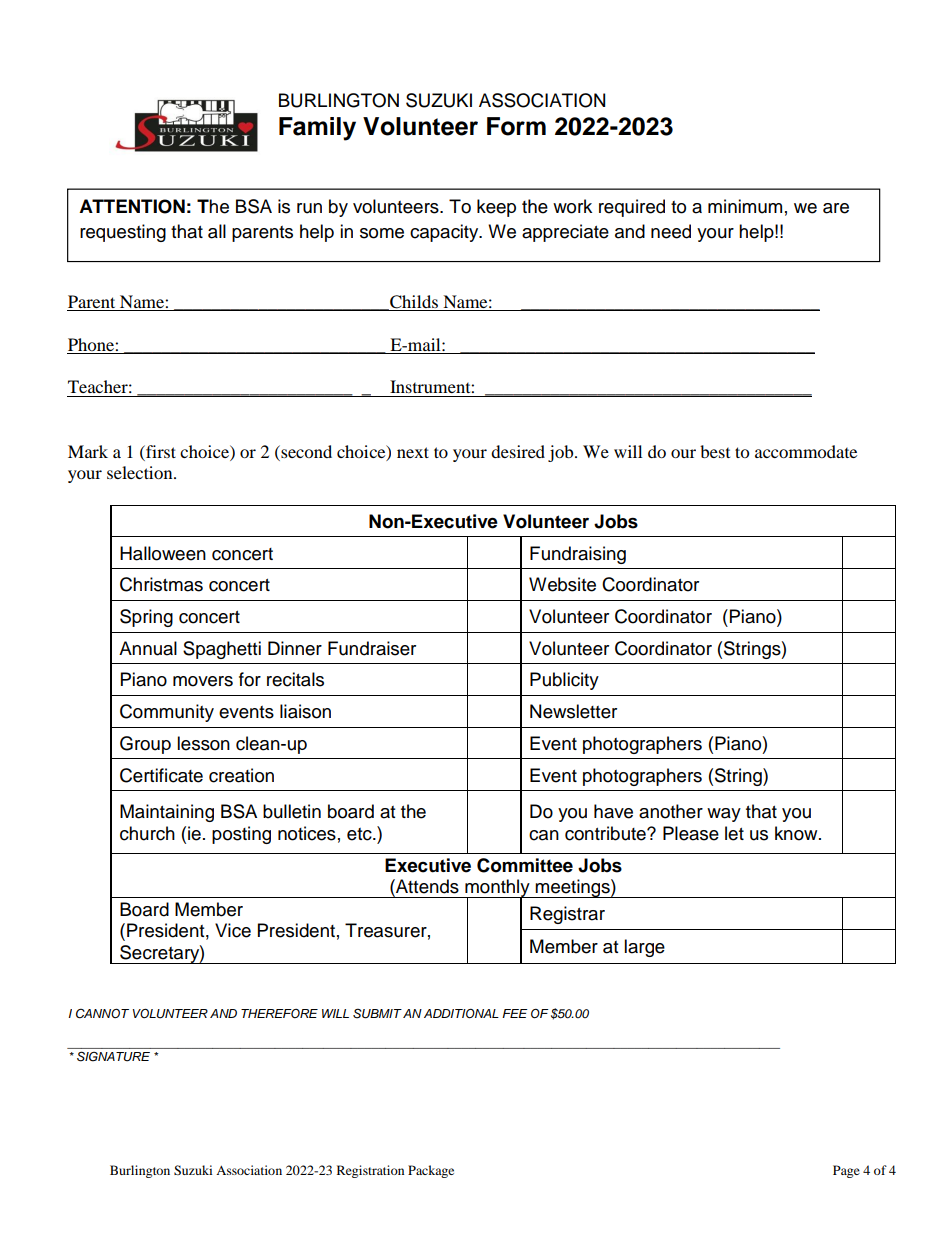  Describe the element at coordinates (132, 206) in the screenshot. I see `ATTENTION` at that location.
